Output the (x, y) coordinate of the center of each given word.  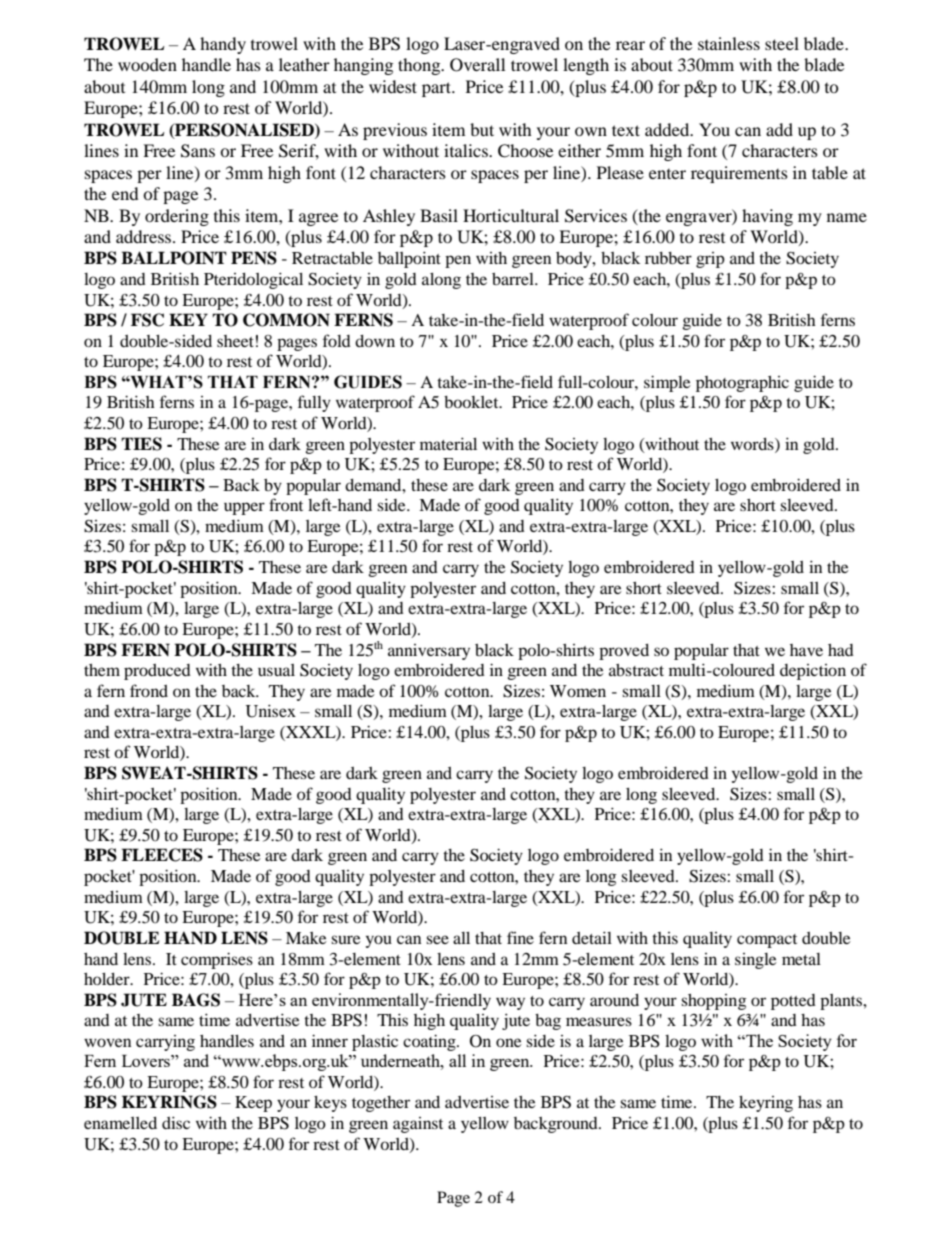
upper (244, 508)
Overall (477, 65)
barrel (514, 279)
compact (767, 941)
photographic (742, 384)
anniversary (429, 652)
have (806, 650)
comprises (217, 960)
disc (176, 1122)
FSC (147, 320)
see (437, 939)
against (418, 1125)
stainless (729, 43)
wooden (147, 64)
